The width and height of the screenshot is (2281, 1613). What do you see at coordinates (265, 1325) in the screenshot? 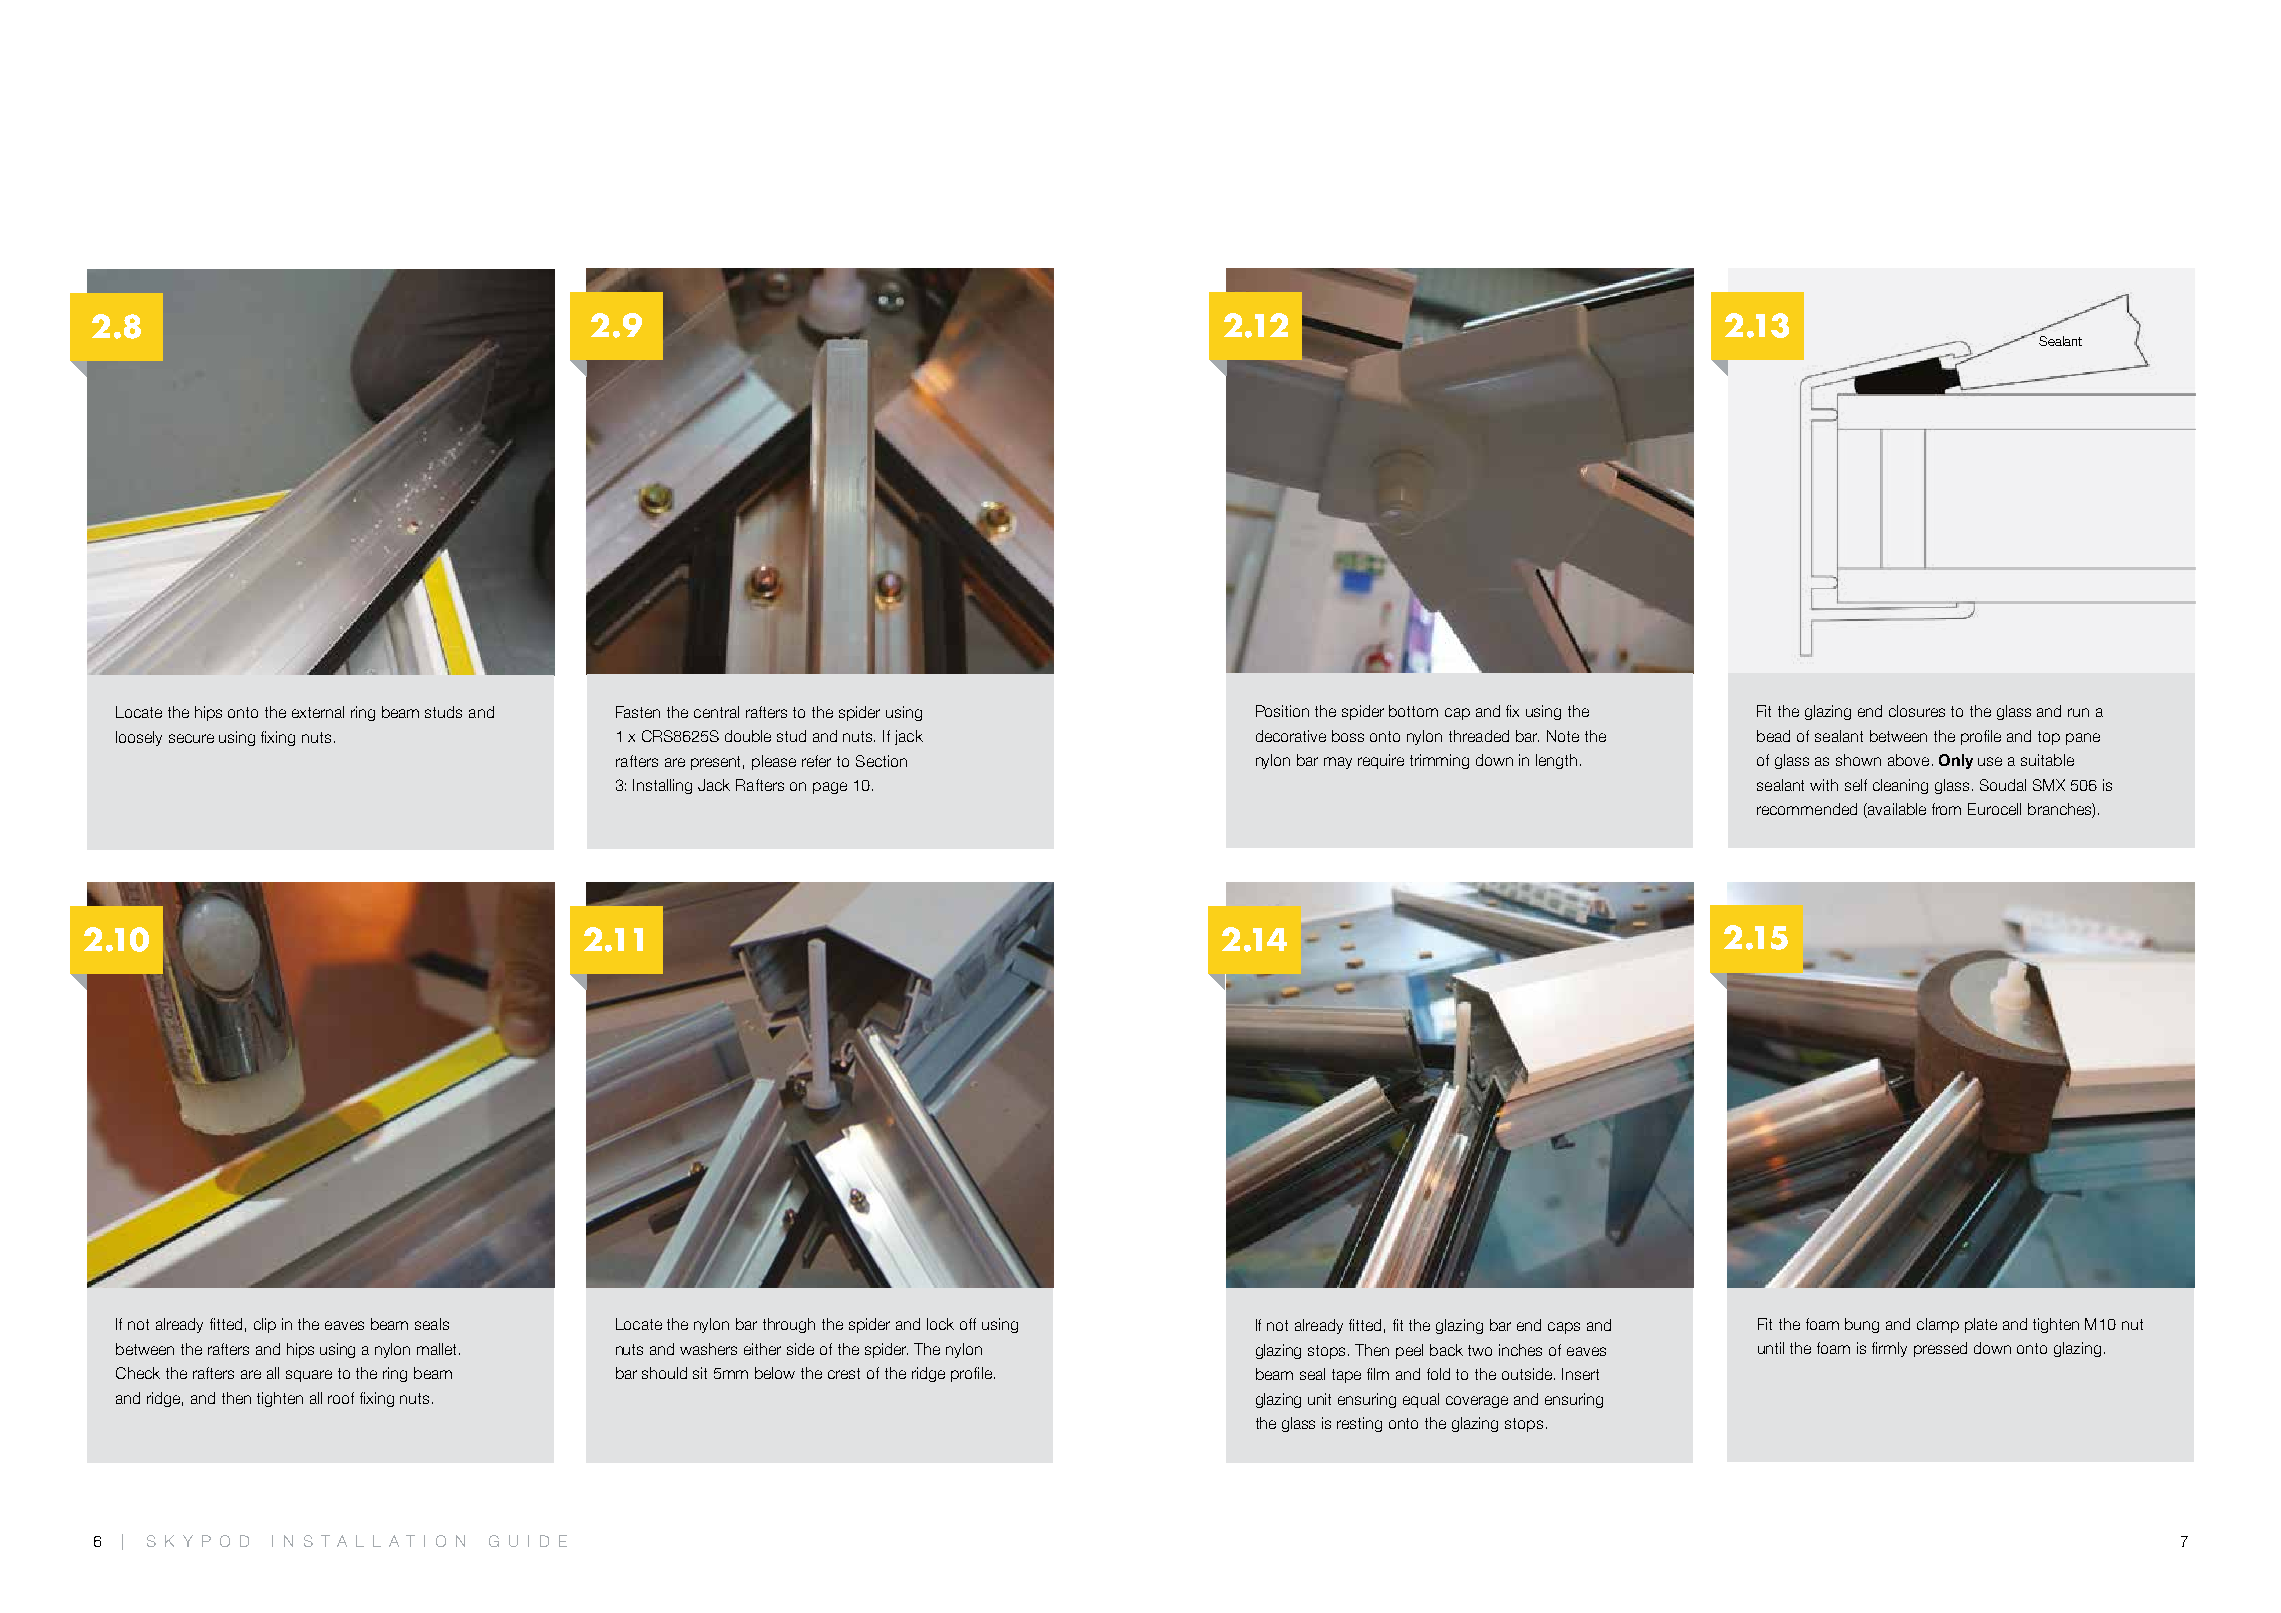
I see `clip` at bounding box center [265, 1325].
